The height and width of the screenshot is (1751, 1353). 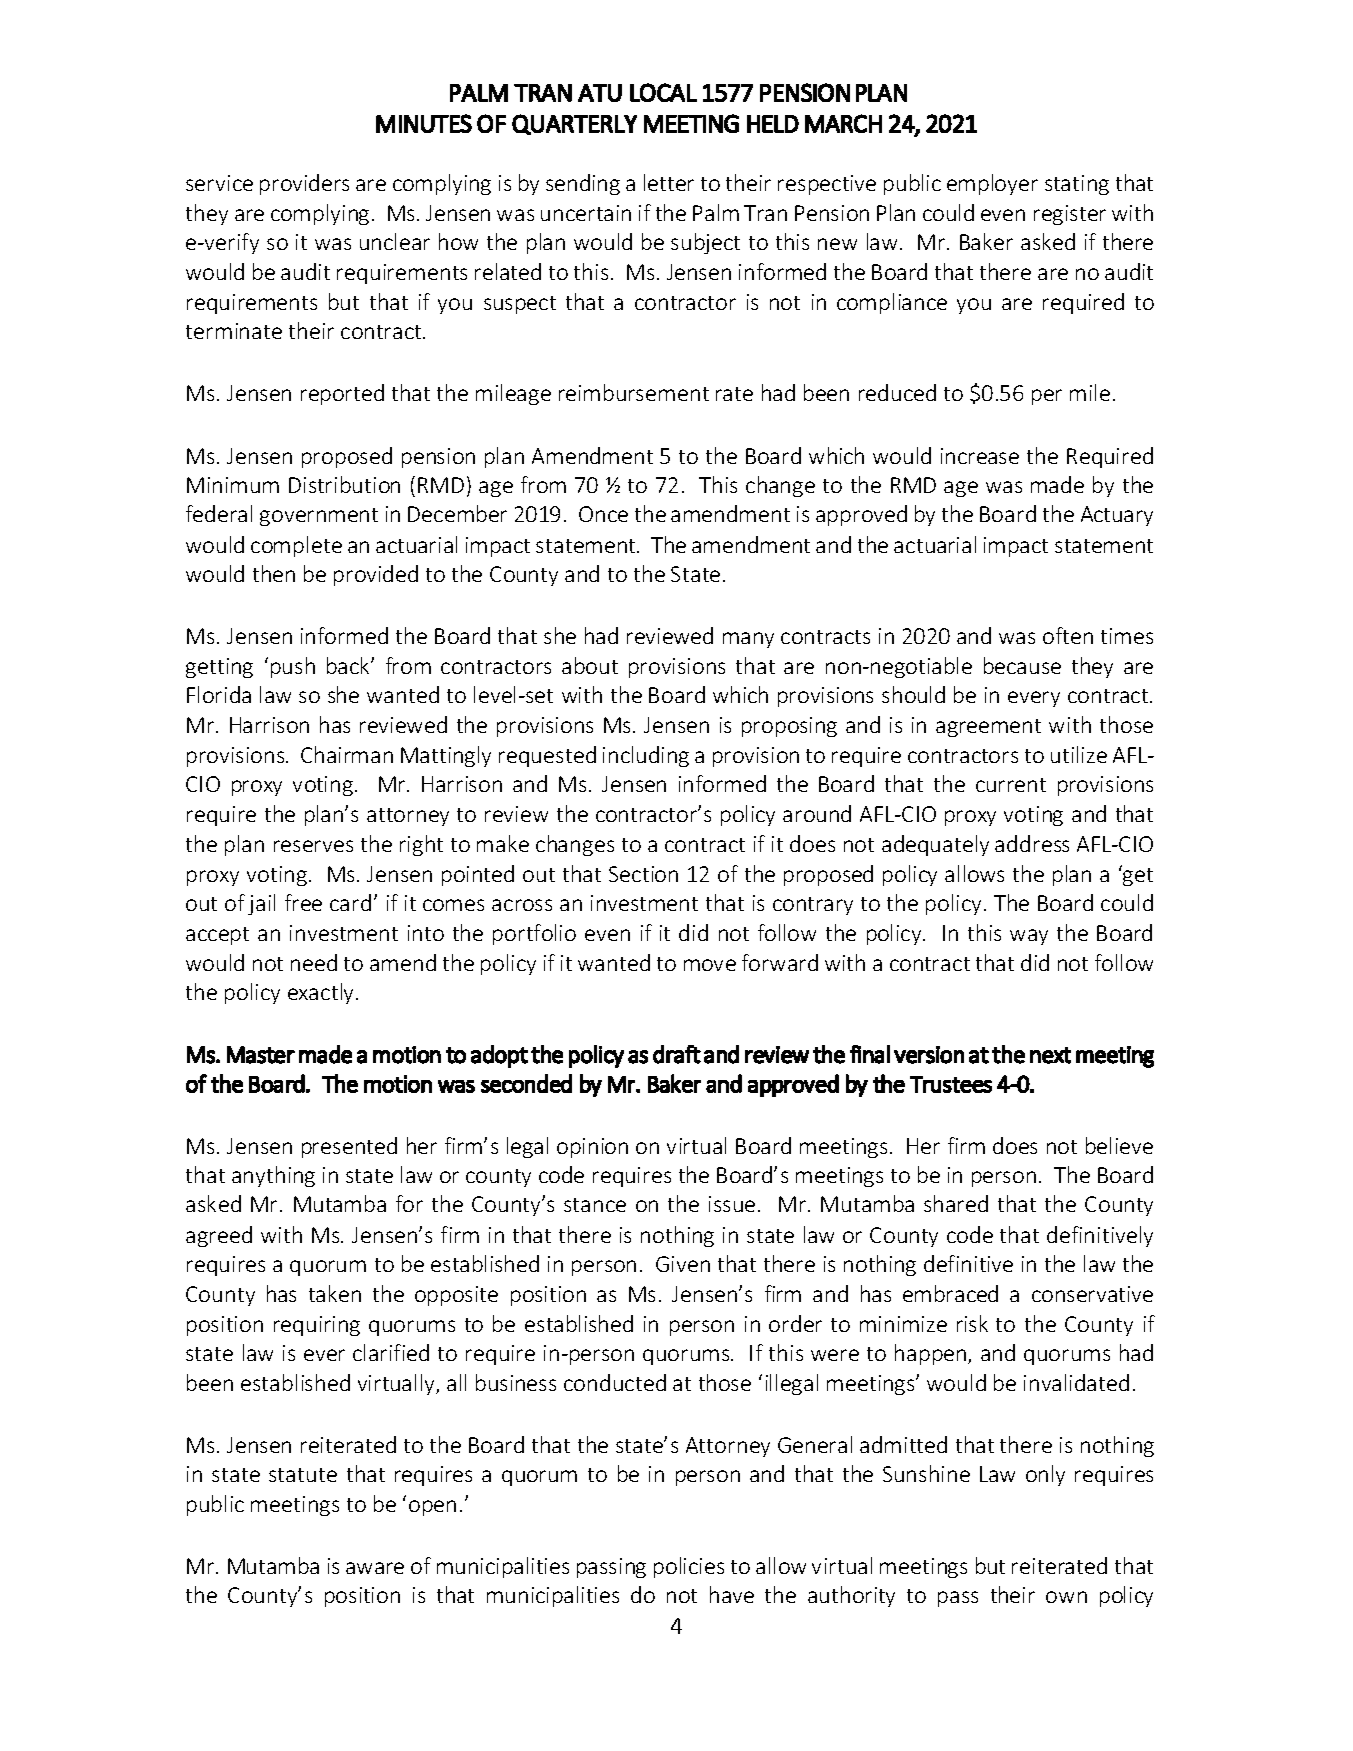 I want to click on Master, so click(x=261, y=1055).
